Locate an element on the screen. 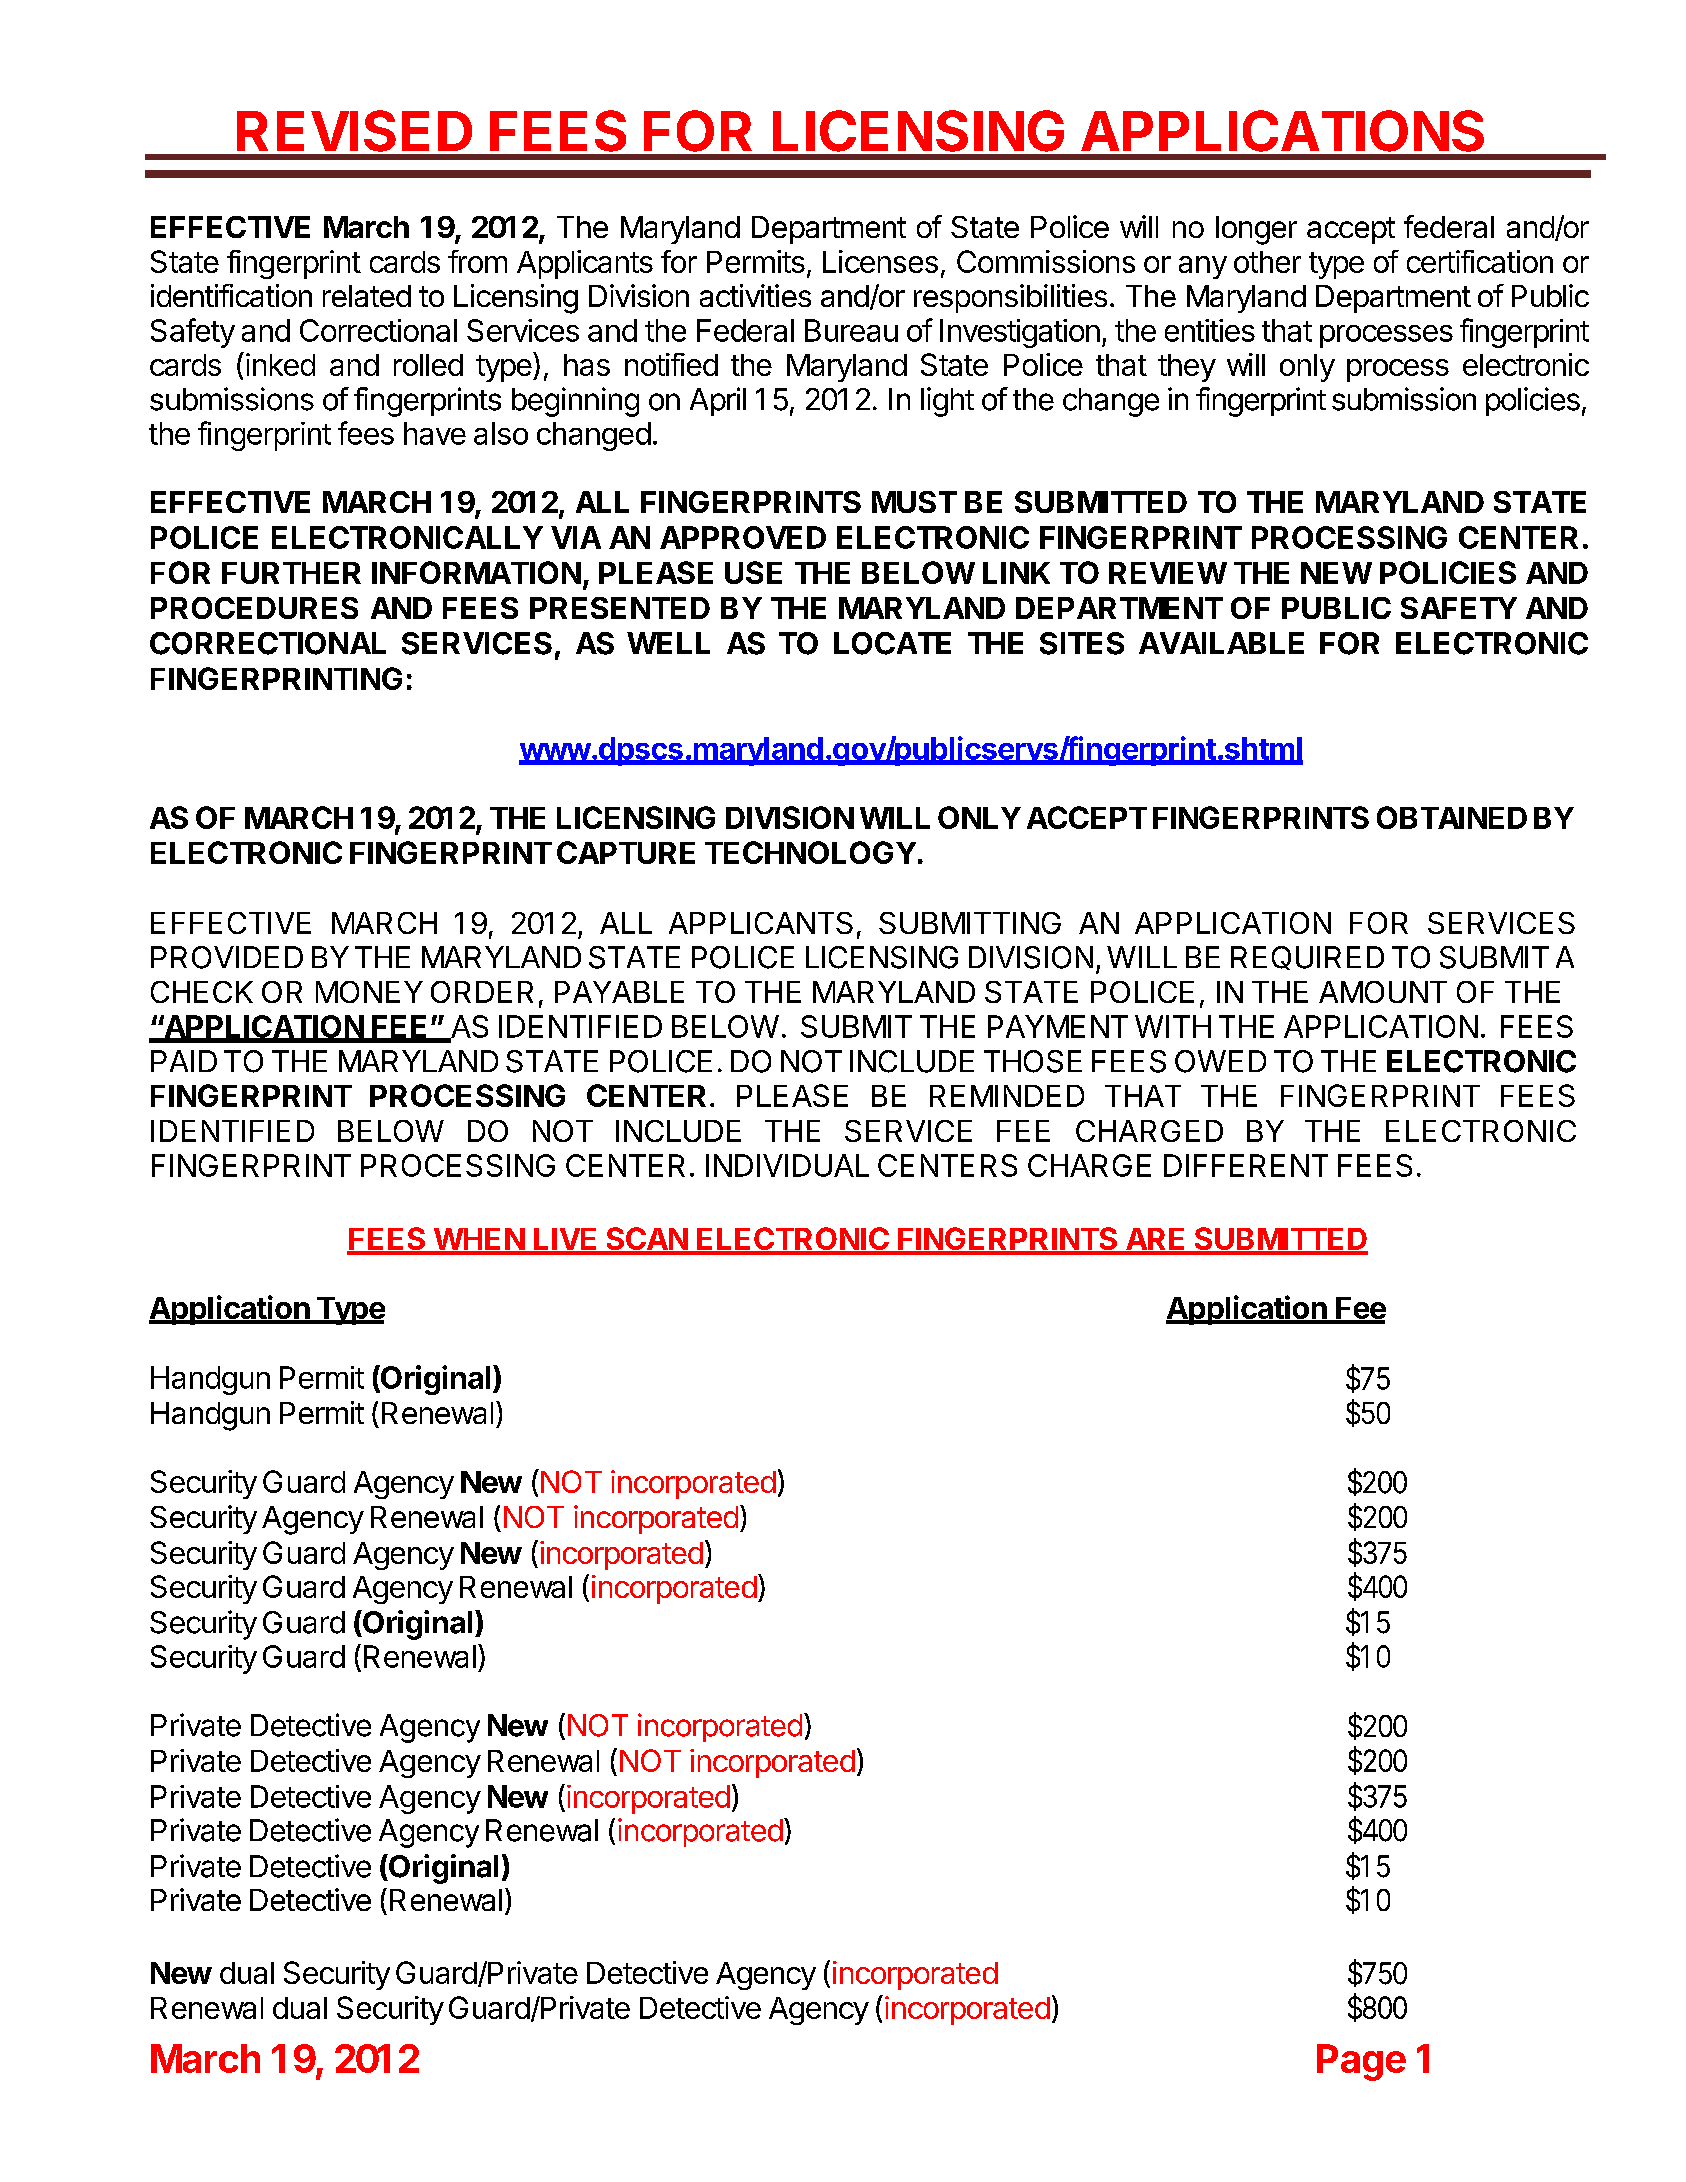  Licenses is located at coordinates (880, 261).
